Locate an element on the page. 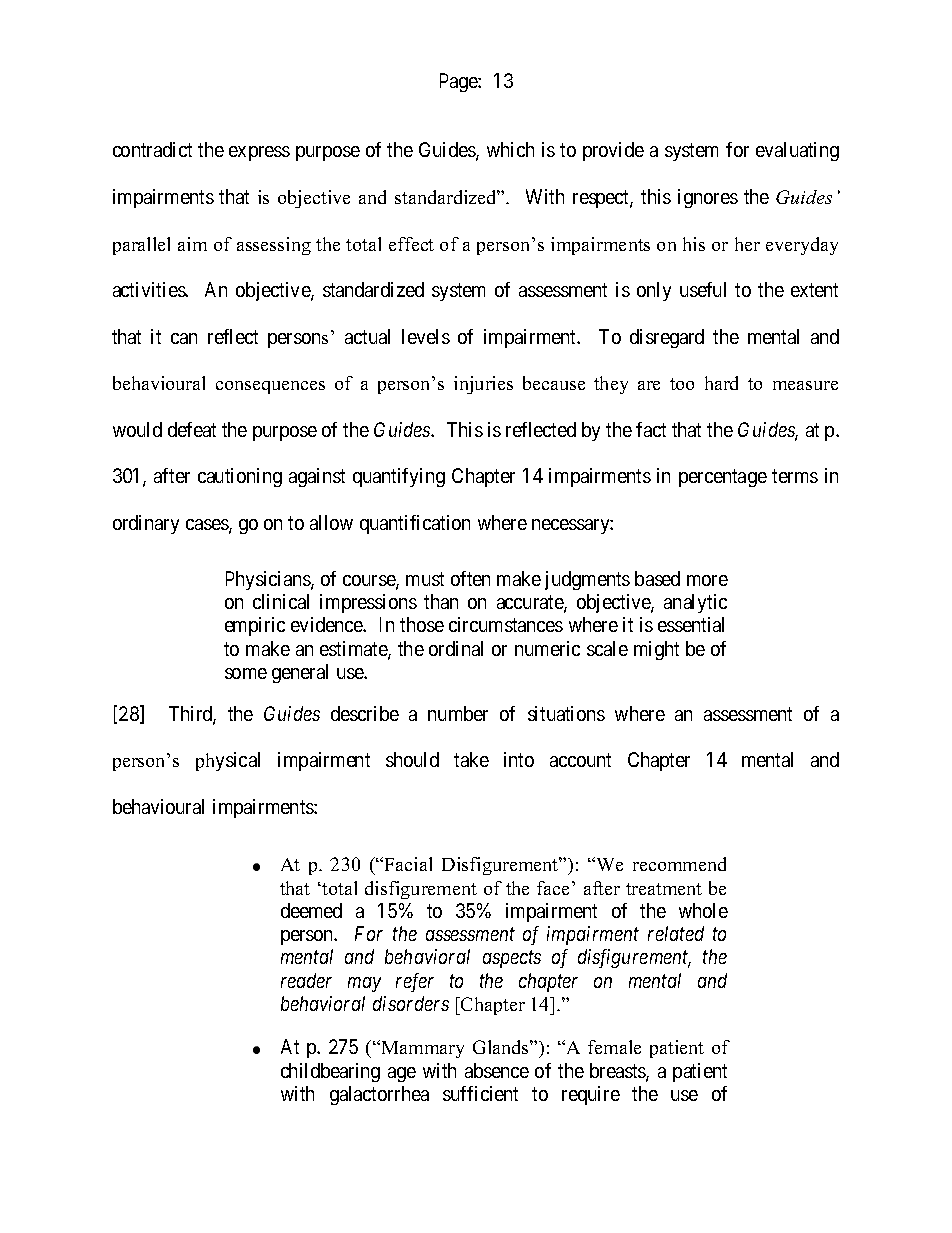  absence is located at coordinates (497, 1070).
